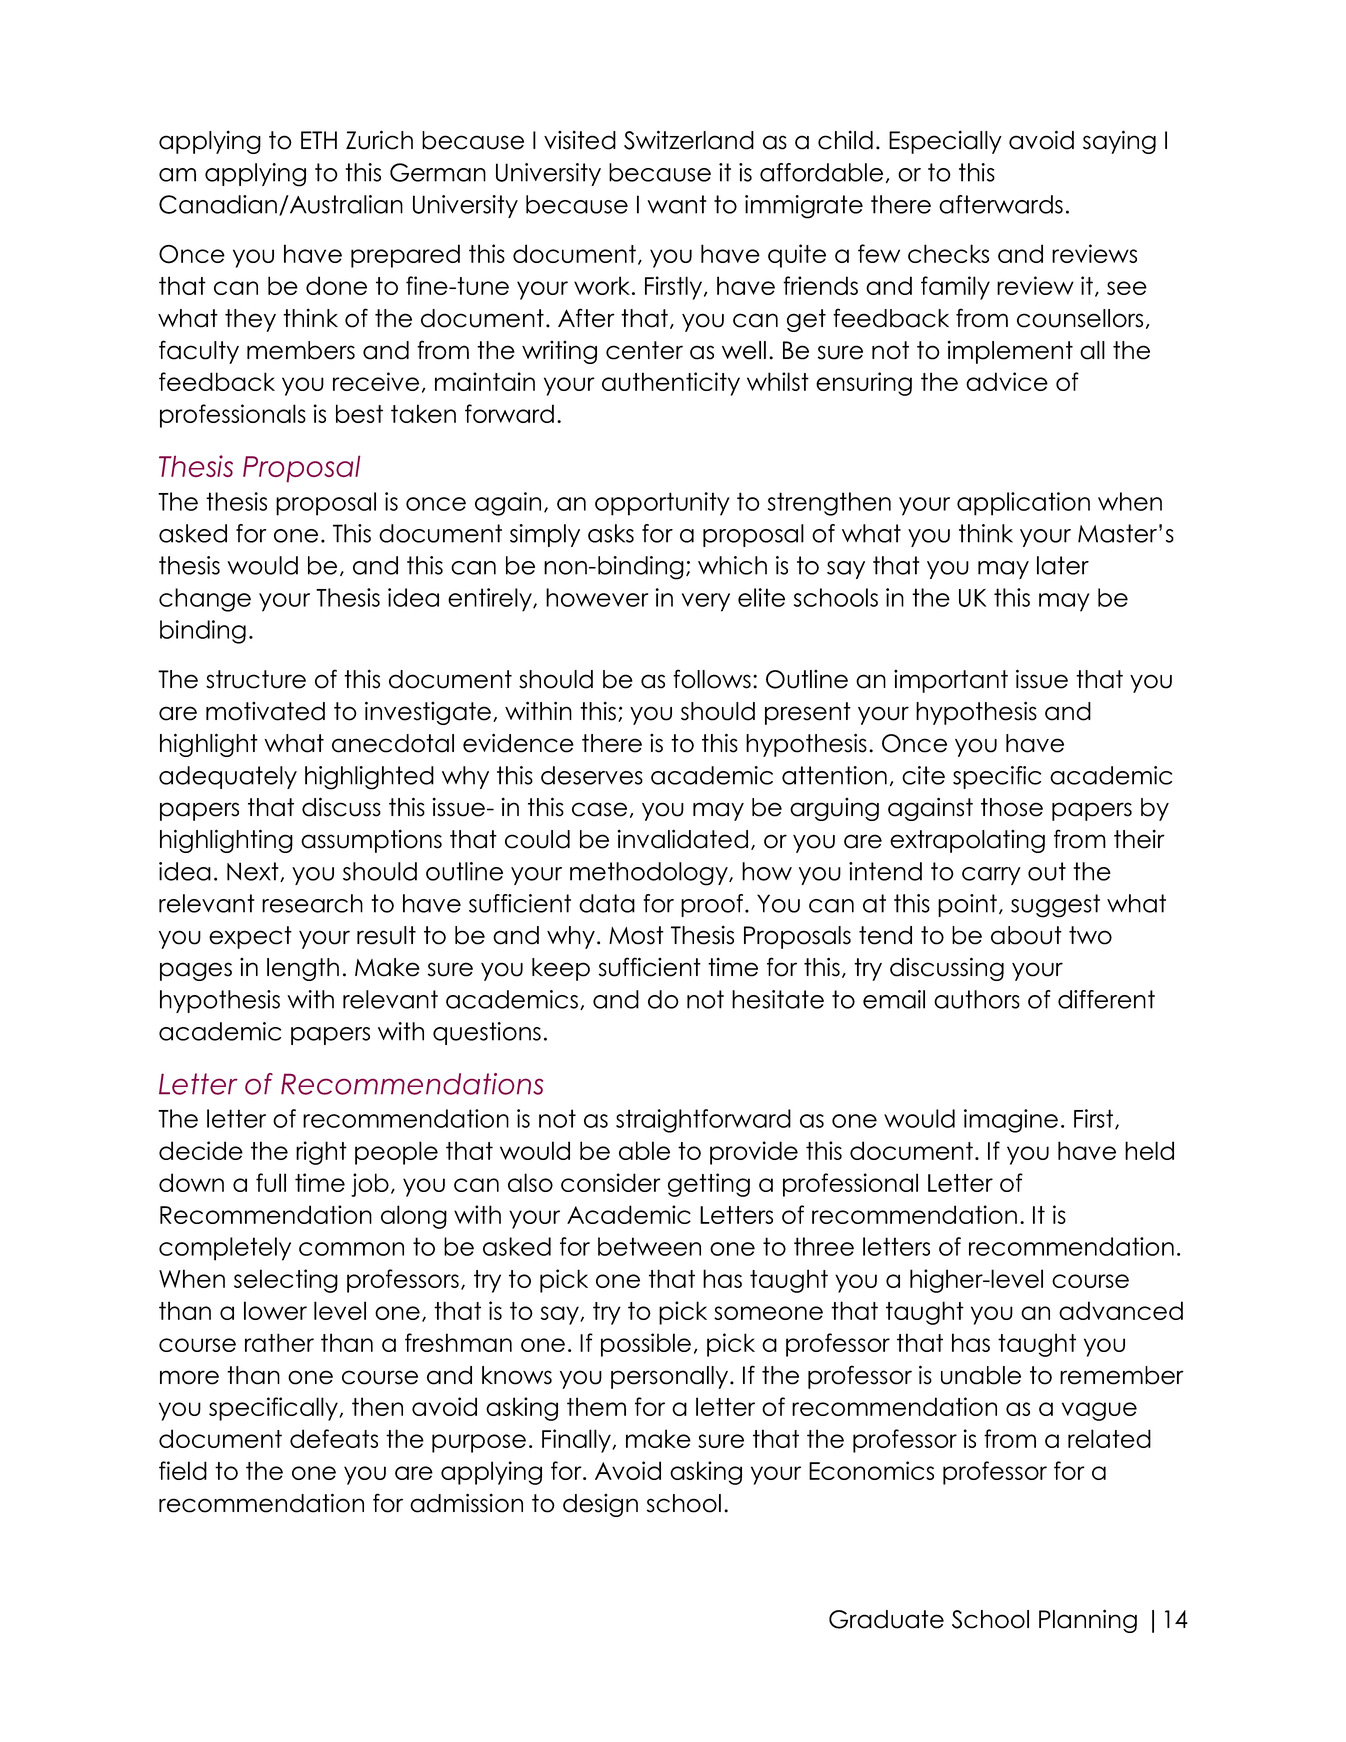 The image size is (1346, 1742). Describe the element at coordinates (1119, 142) in the screenshot. I see `saying` at that location.
